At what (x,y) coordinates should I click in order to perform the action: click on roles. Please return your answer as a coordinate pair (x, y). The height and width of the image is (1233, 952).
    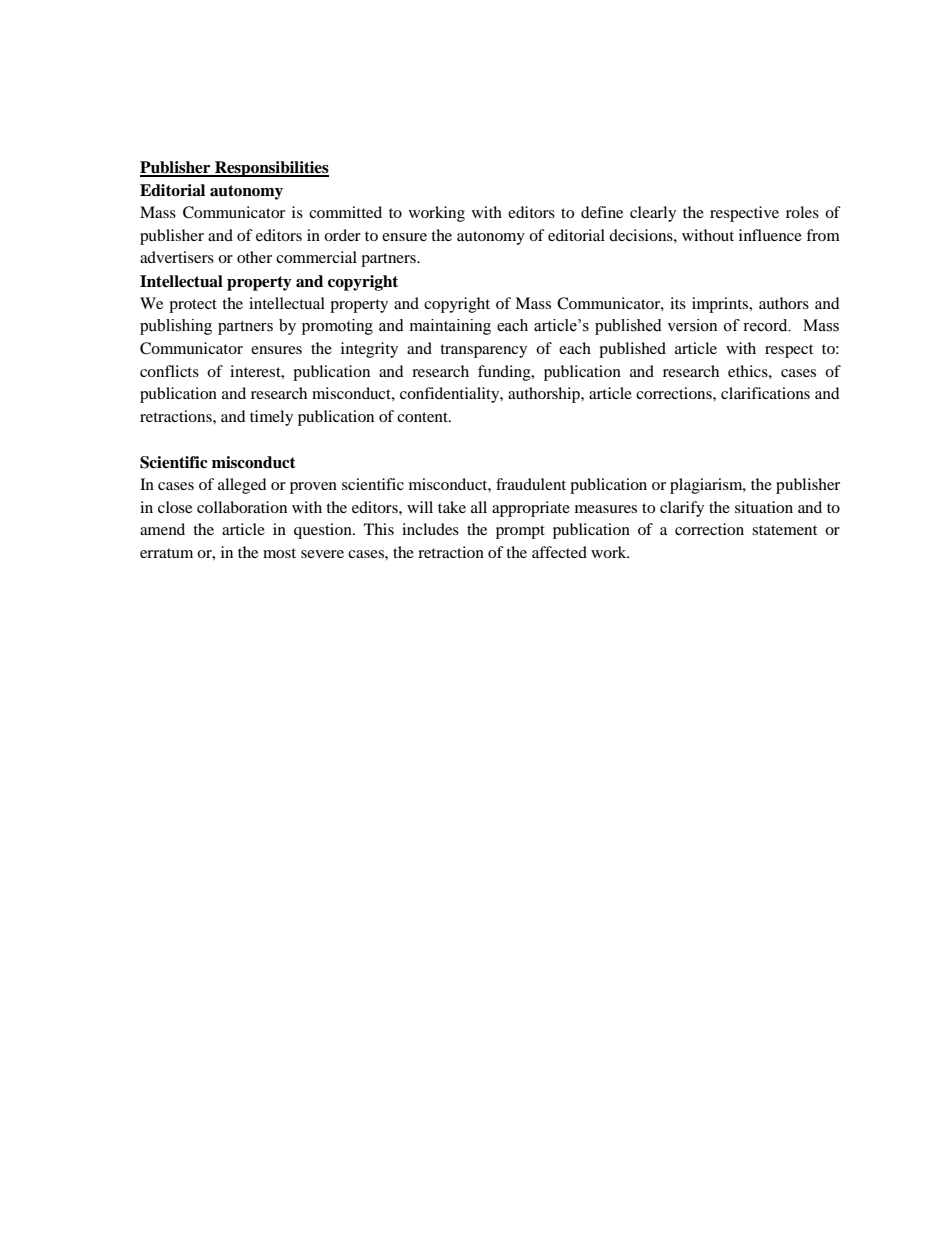
    Looking at the image, I should click on (802, 212).
